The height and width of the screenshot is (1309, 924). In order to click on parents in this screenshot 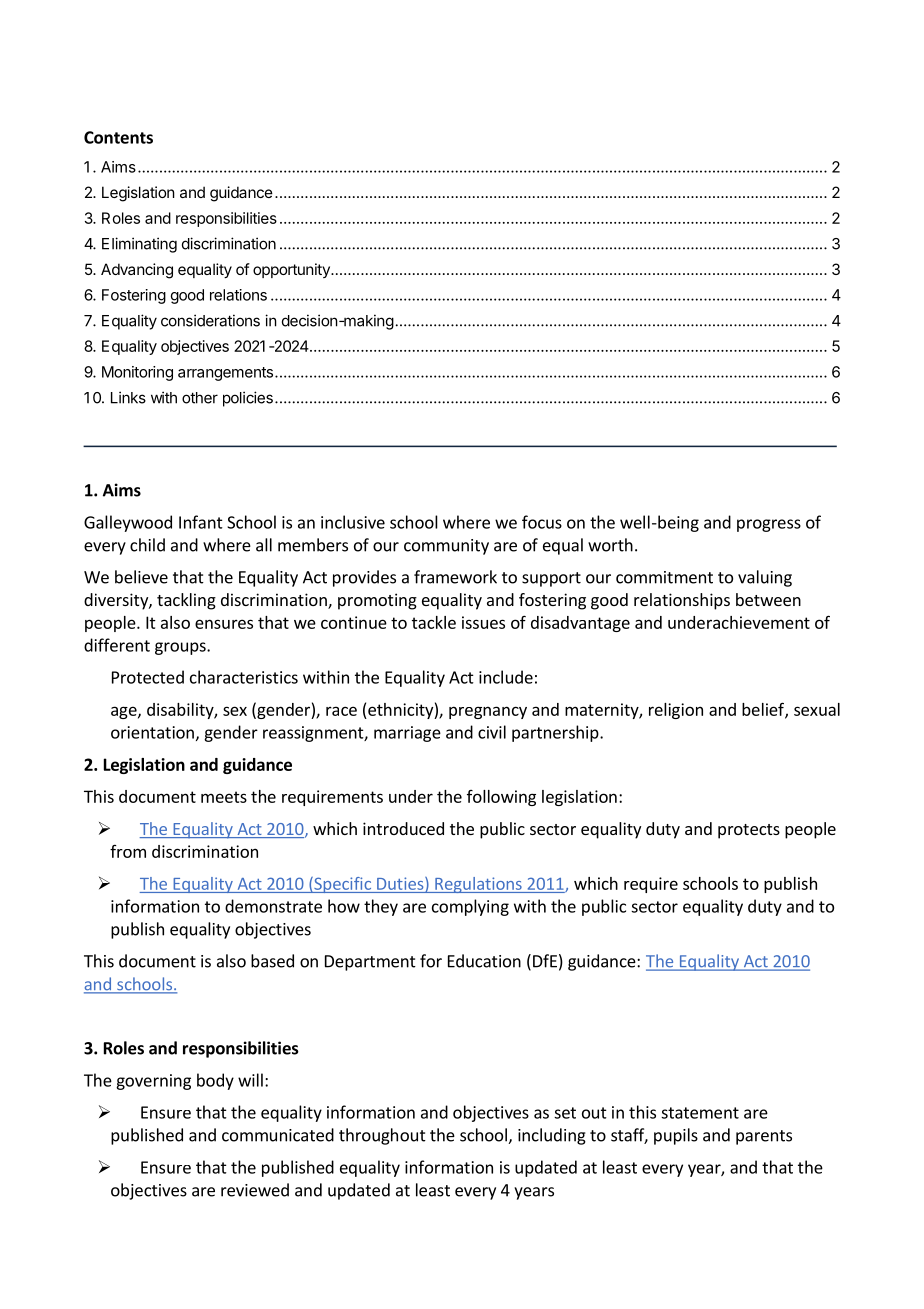, I will do `click(764, 1137)`.
